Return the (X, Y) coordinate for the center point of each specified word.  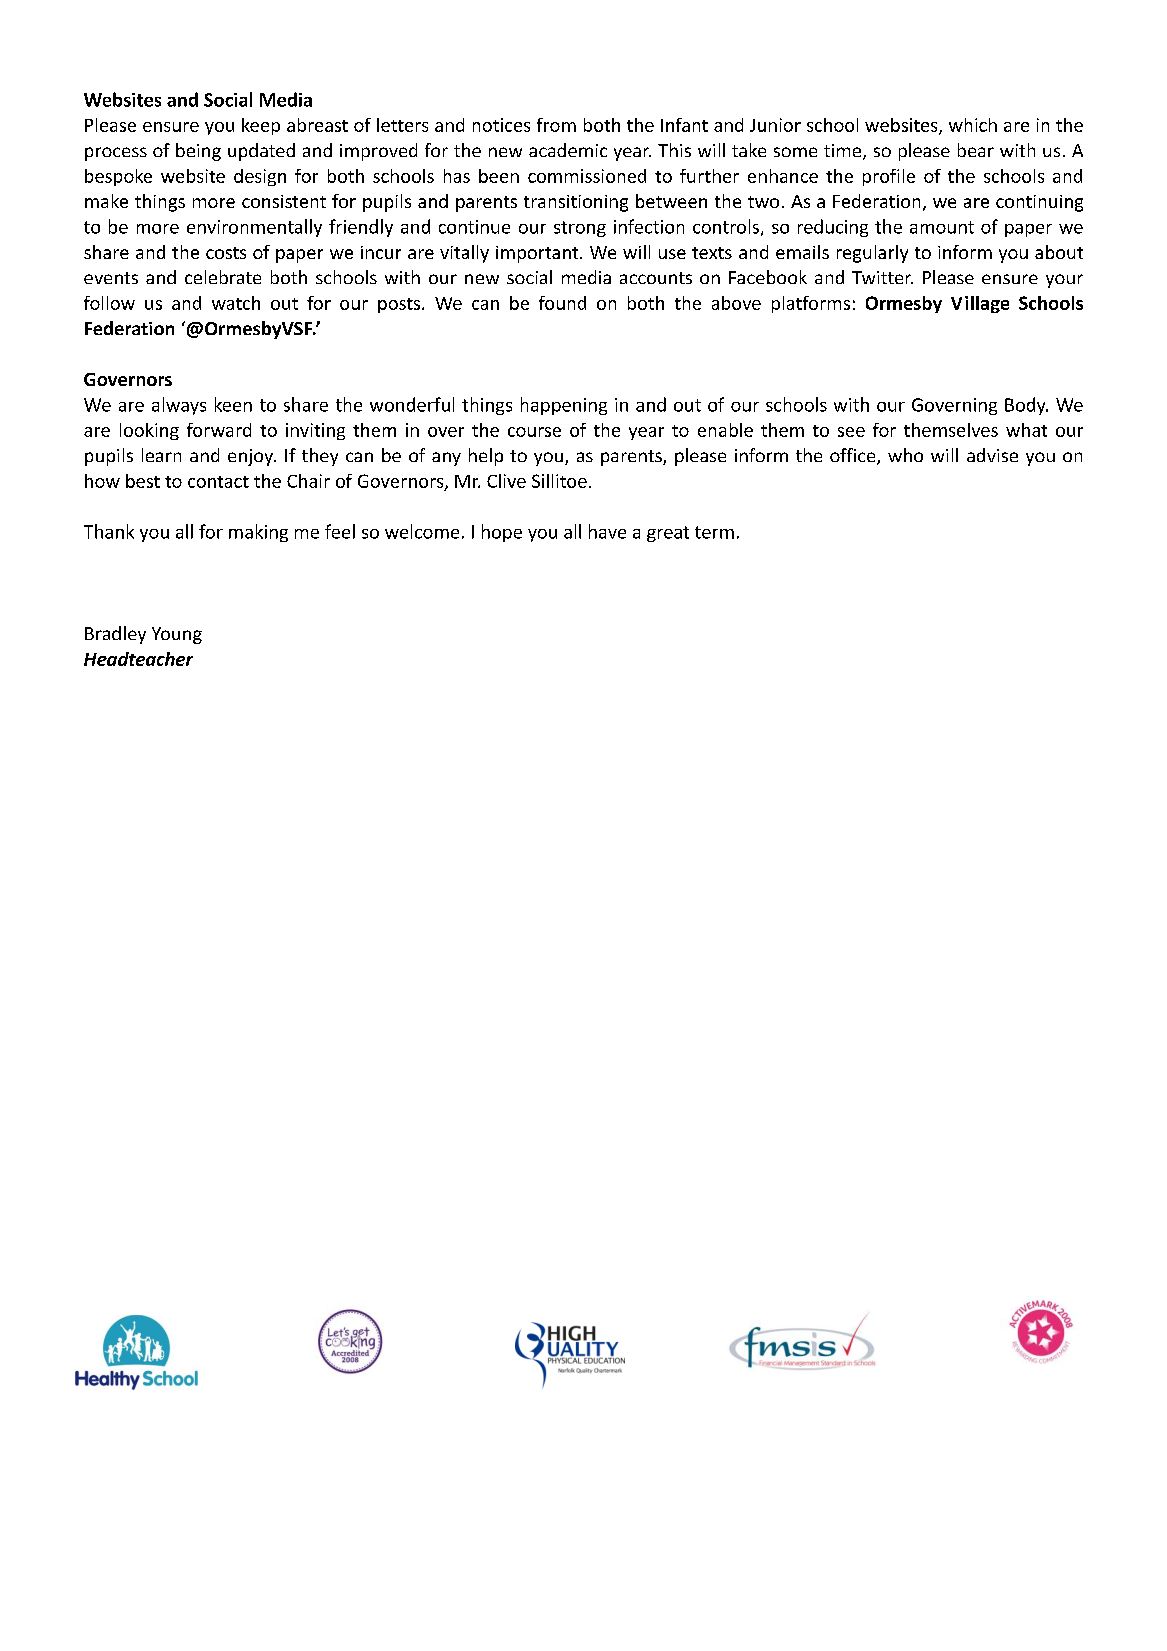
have (607, 531)
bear (976, 150)
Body (1026, 406)
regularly (872, 254)
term (714, 532)
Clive (506, 481)
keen (233, 404)
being (198, 152)
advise (992, 455)
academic (568, 150)
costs (226, 253)
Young (177, 635)
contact (218, 482)
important (538, 254)
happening (564, 406)
